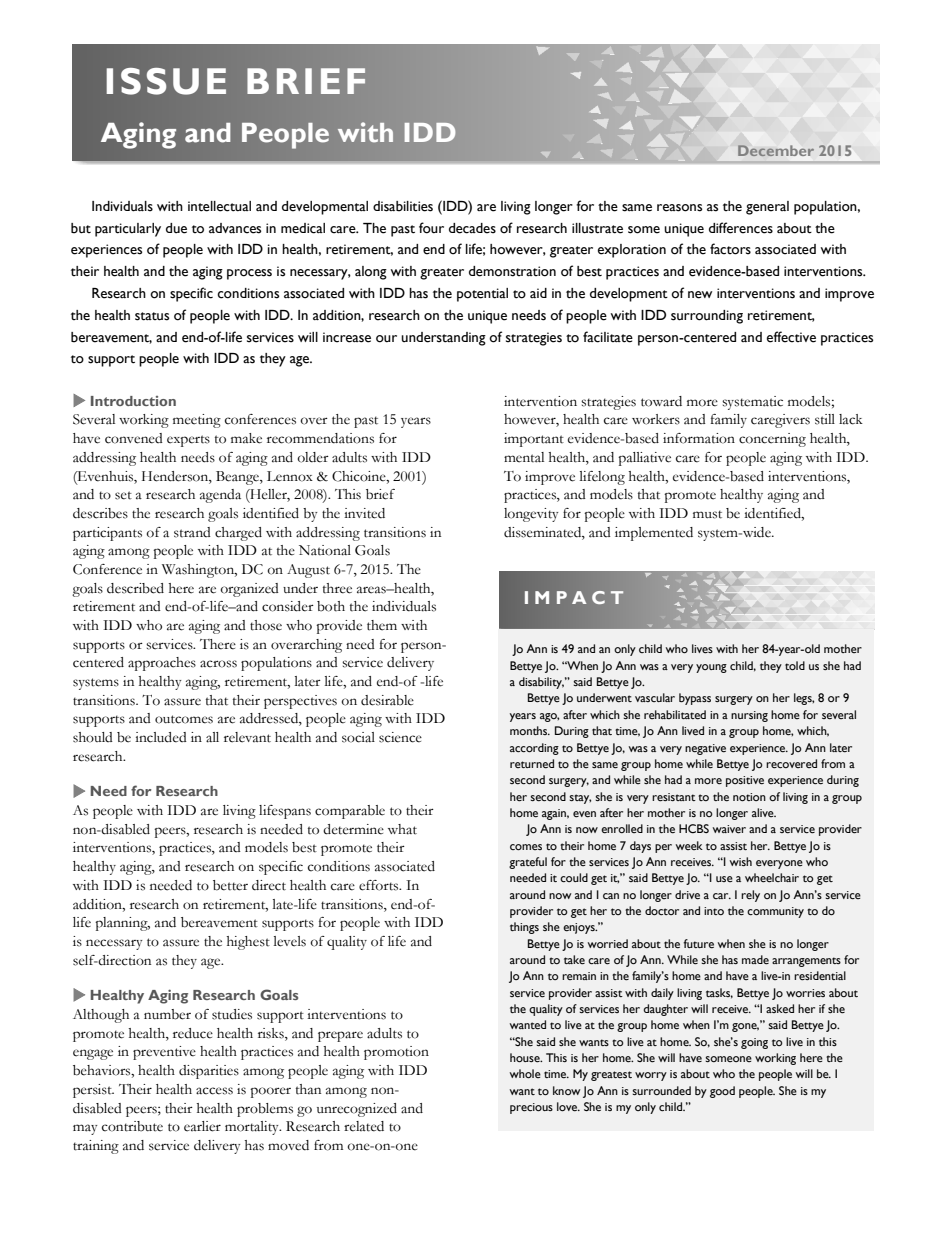 This screenshot has height=1233, width=952. Describe the element at coordinates (166, 81) in the screenshot. I see `ISSUE` at that location.
